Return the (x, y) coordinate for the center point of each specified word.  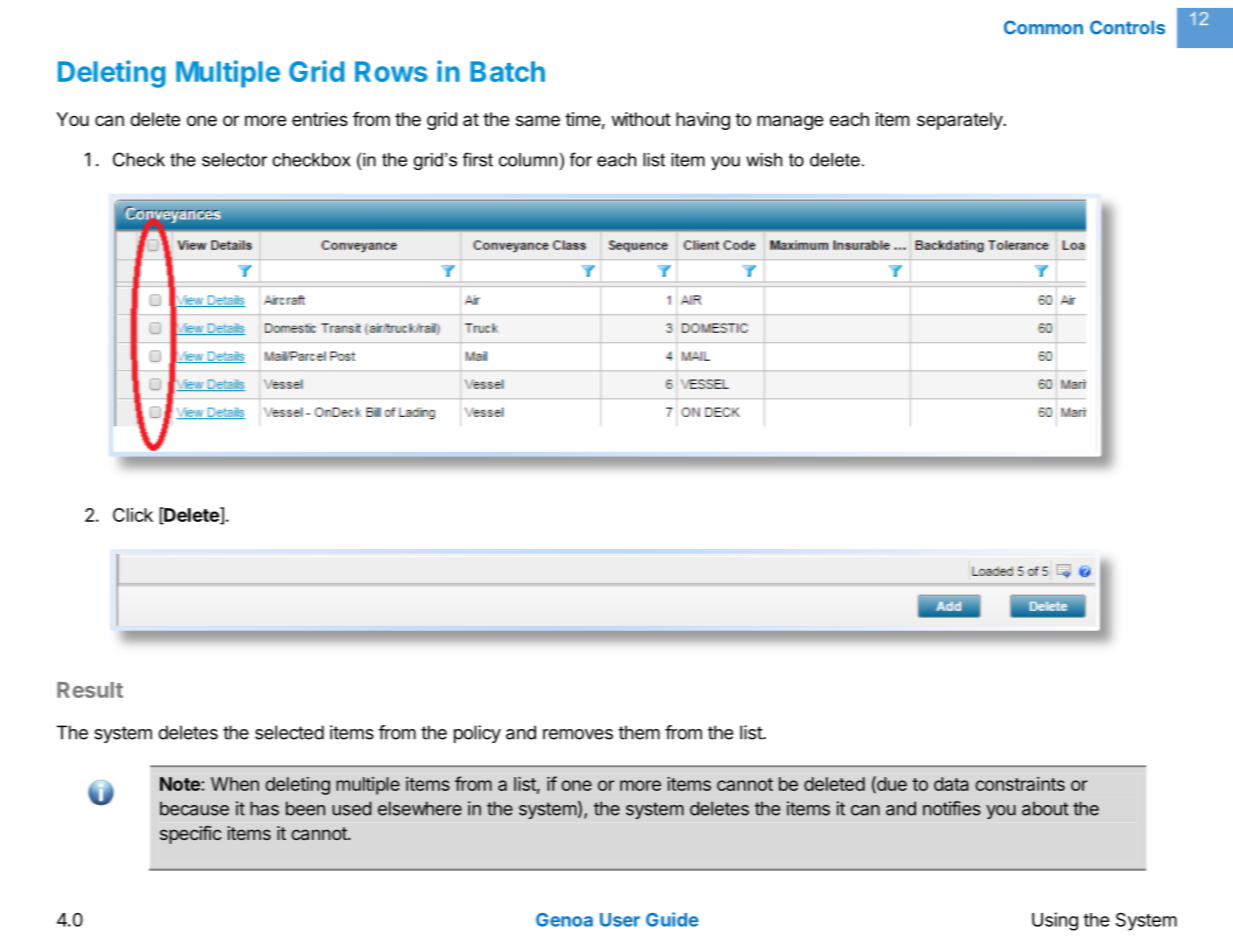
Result (90, 690)
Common (1043, 27)
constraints (1020, 784)
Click (133, 515)
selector (234, 160)
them (639, 732)
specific (191, 835)
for (581, 159)
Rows (391, 71)
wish (764, 160)
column (528, 160)
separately (960, 121)
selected (289, 732)
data (951, 784)
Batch (507, 71)
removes (578, 734)
